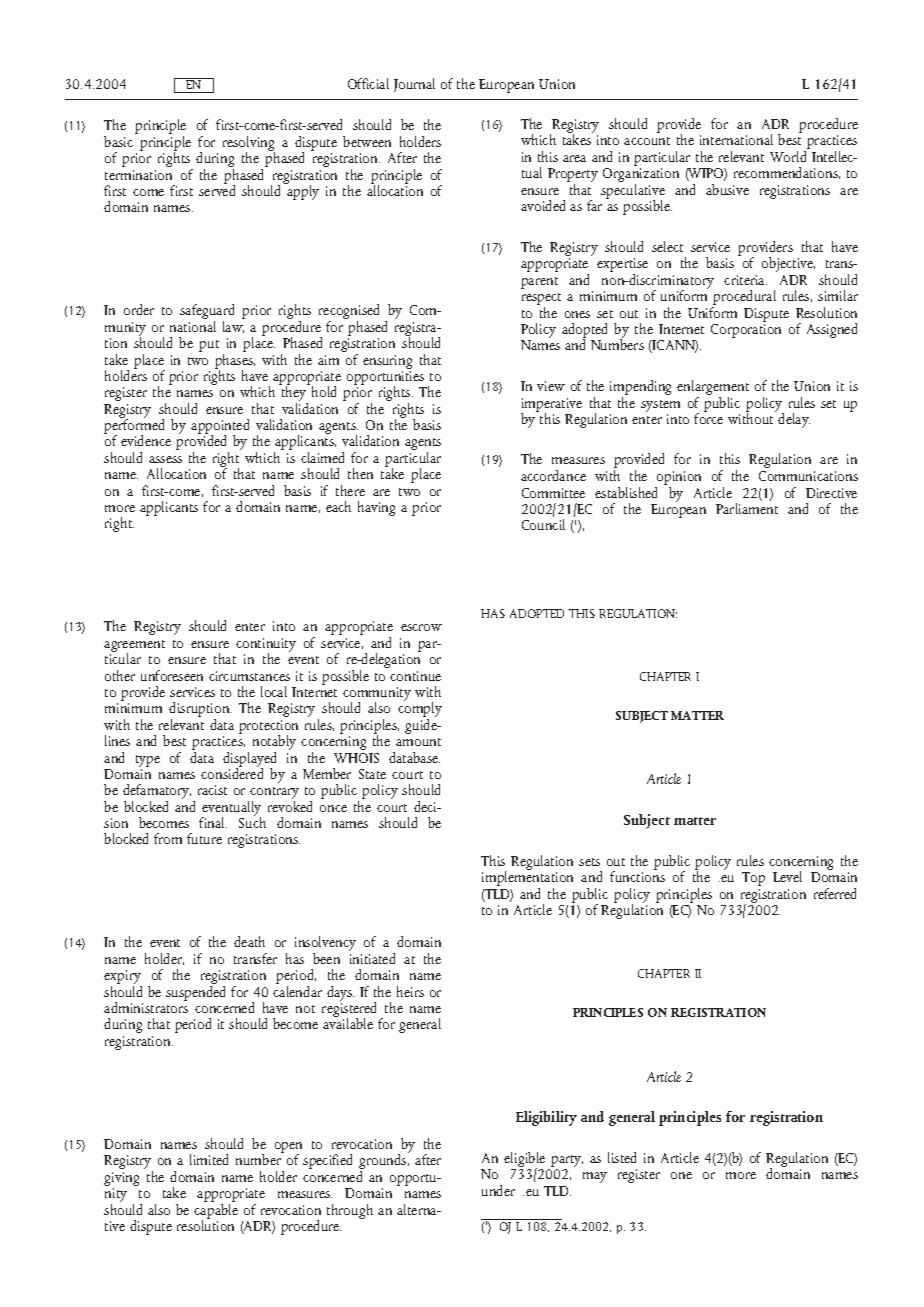  What do you see at coordinates (498, 1190) in the screenshot?
I see `under` at bounding box center [498, 1190].
